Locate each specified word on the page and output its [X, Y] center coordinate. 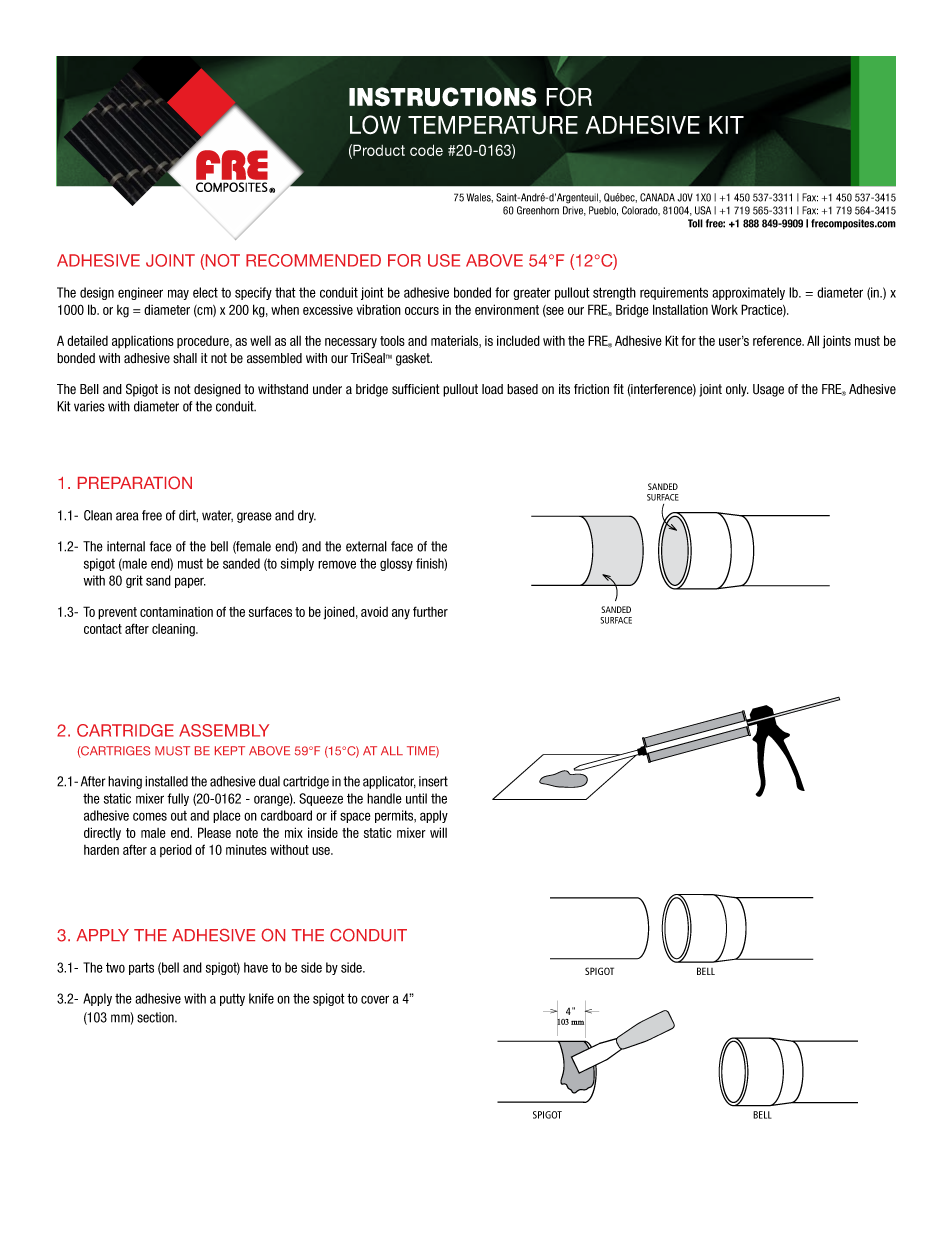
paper [190, 582]
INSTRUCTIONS [442, 97]
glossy [396, 564]
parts [141, 968]
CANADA [657, 197]
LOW [375, 125]
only [737, 390]
